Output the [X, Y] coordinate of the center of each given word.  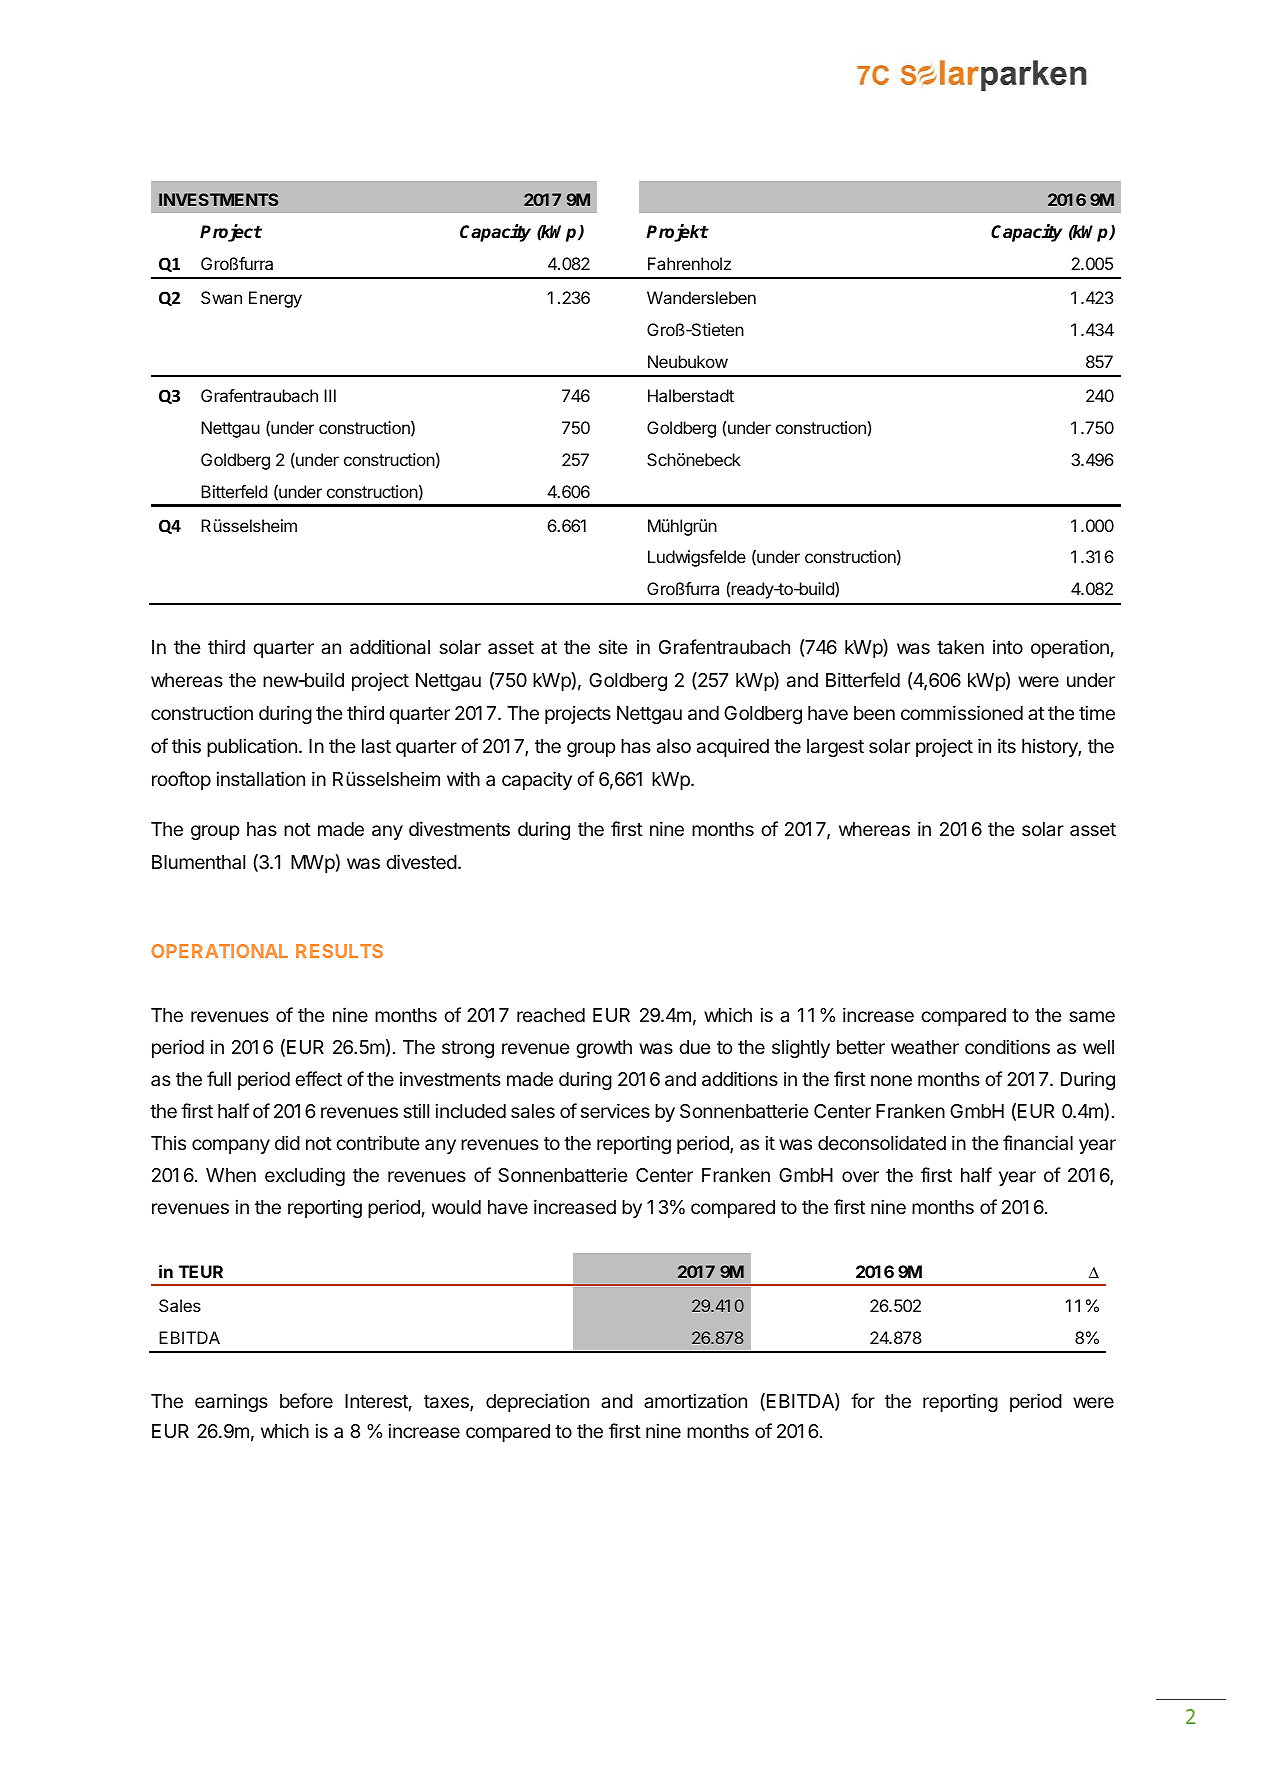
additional [390, 647]
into [1008, 646]
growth [604, 1049]
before [306, 1400]
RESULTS [339, 951]
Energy [275, 299]
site [613, 646]
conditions [1007, 1046]
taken [960, 647]
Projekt [677, 233]
